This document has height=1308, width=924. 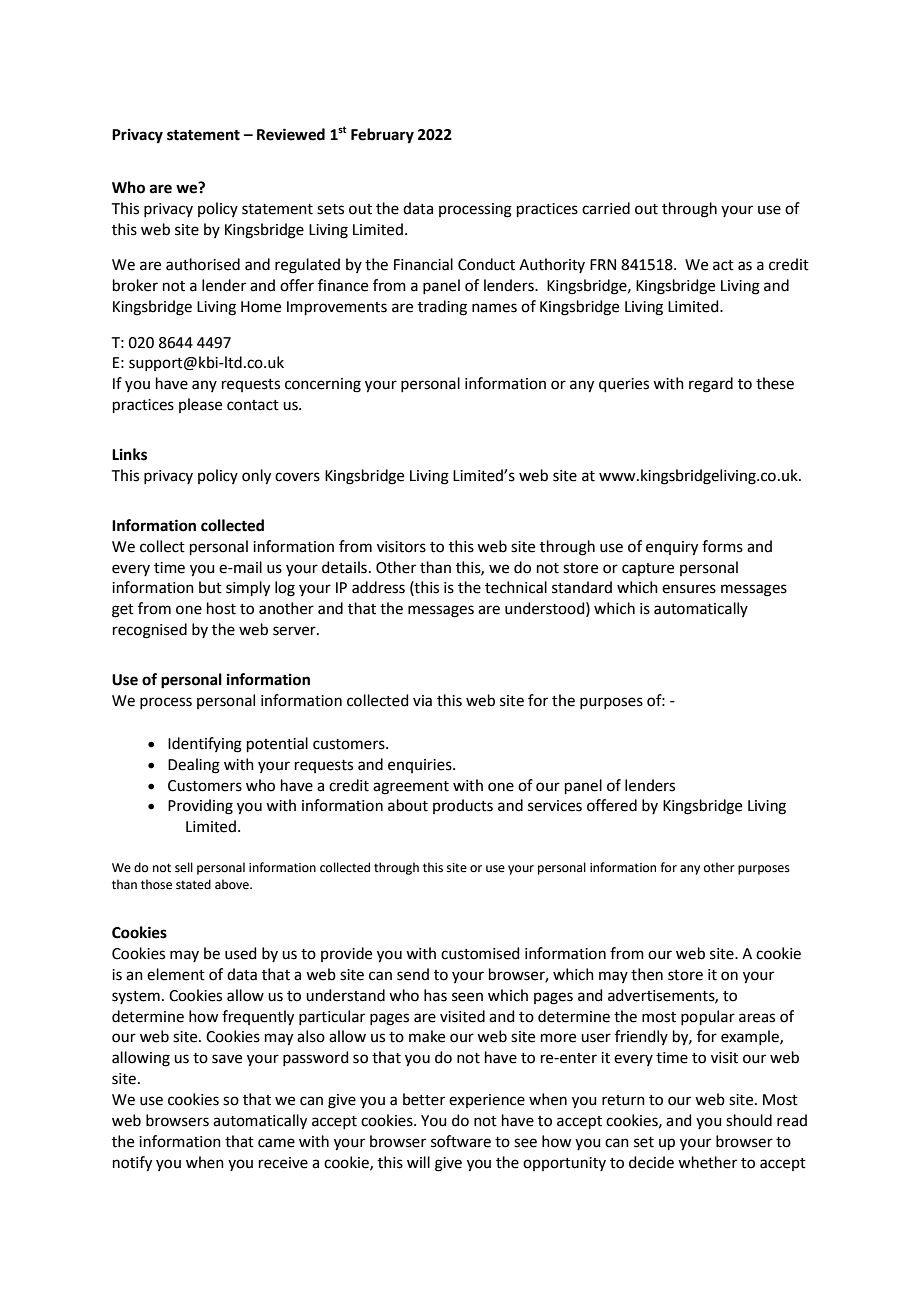 What do you see at coordinates (382, 136) in the document?
I see `February` at bounding box center [382, 136].
